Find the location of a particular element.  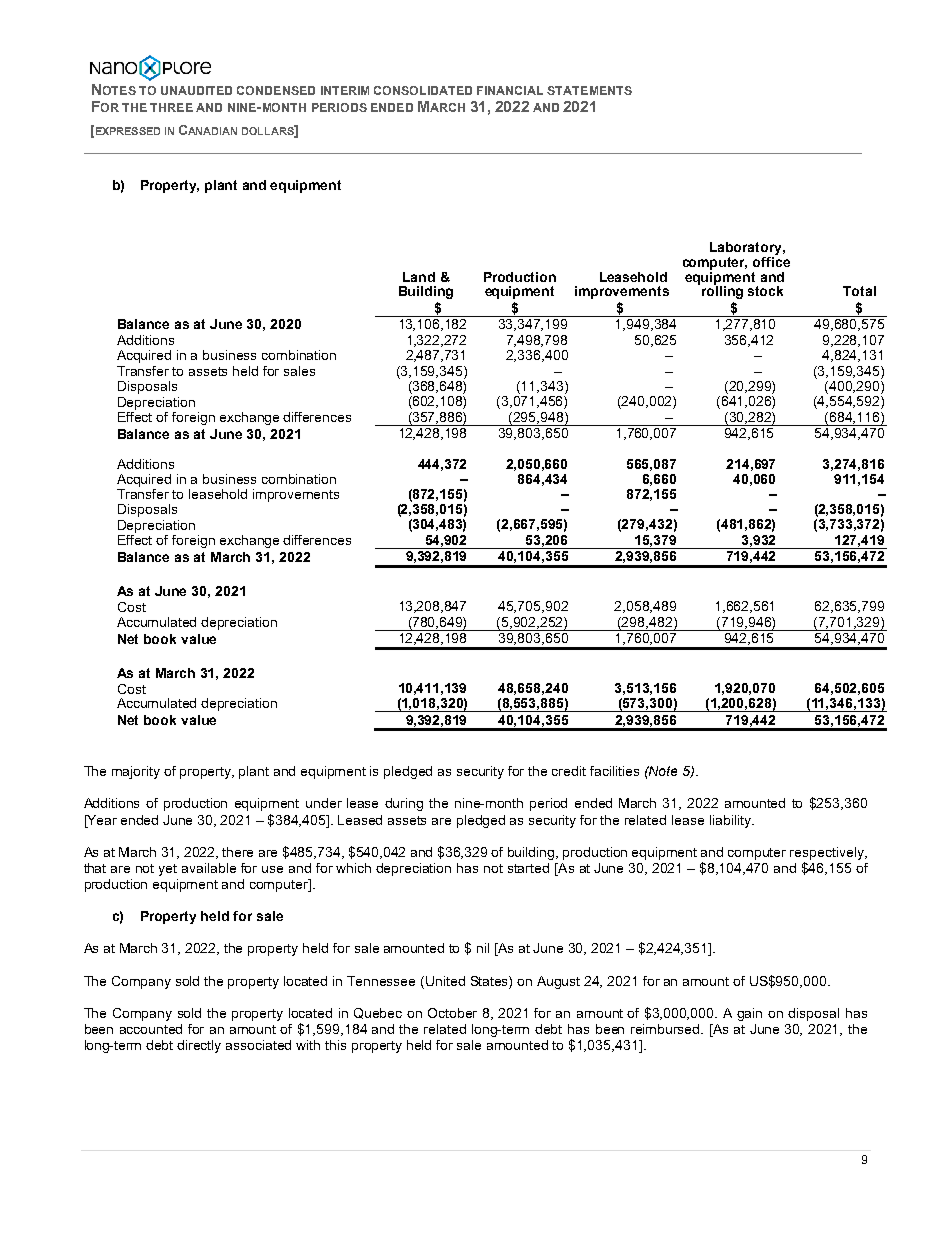

accounted is located at coordinates (151, 1029).
